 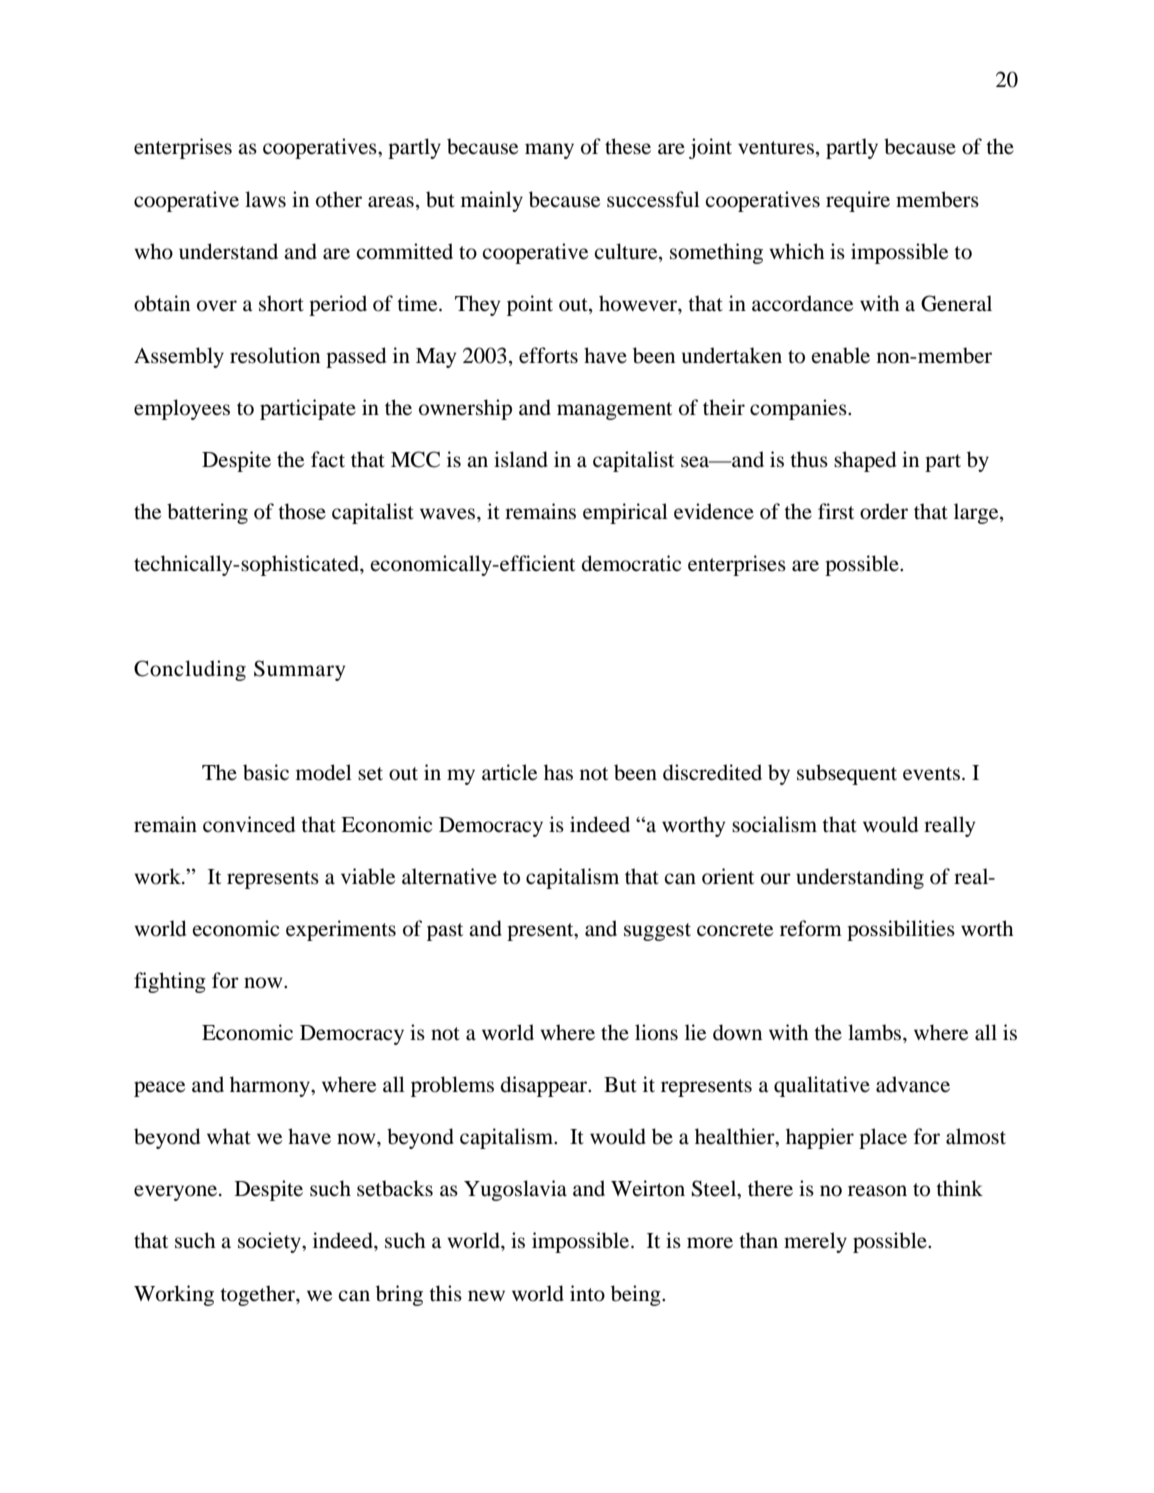 I want to click on lions, so click(x=656, y=1032).
